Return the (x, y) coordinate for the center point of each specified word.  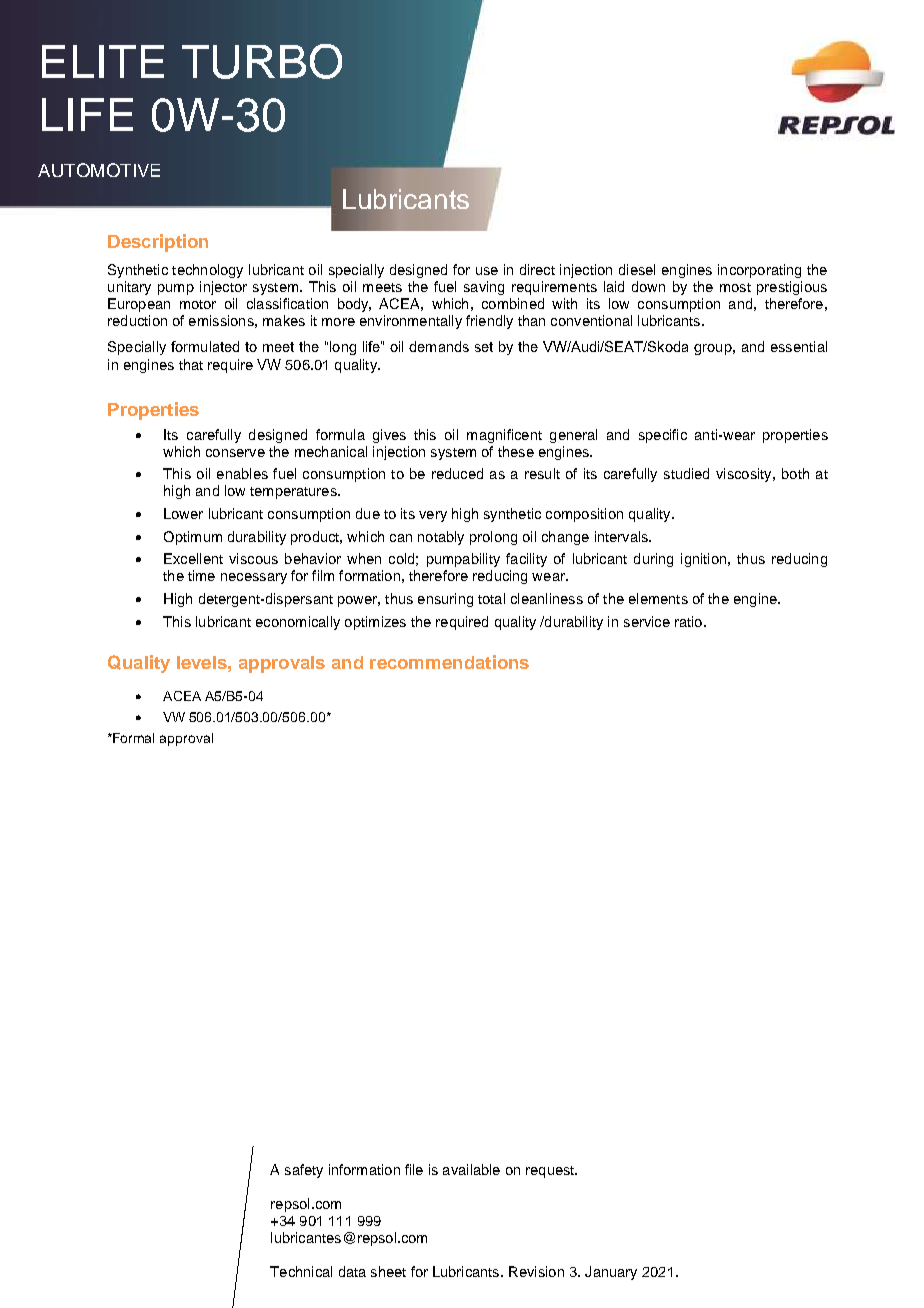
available (471, 1169)
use (487, 271)
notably (441, 538)
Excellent (193, 558)
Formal (133, 738)
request (551, 1172)
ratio (690, 621)
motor (198, 304)
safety (304, 1171)
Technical (301, 1271)
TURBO (262, 61)
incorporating (759, 271)
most (735, 287)
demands (439, 346)
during (653, 560)
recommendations (449, 662)
